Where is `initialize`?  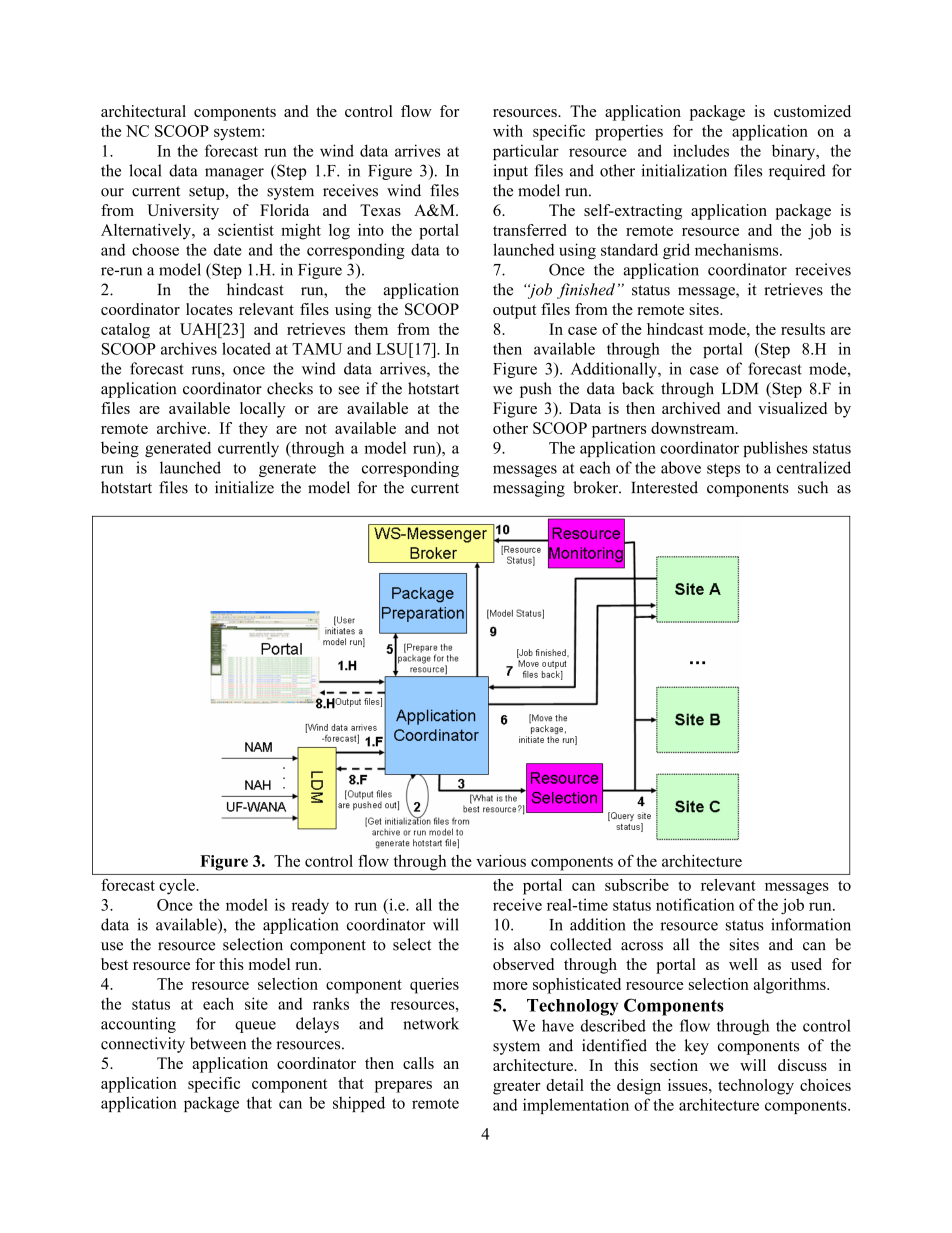 initialize is located at coordinates (244, 487).
